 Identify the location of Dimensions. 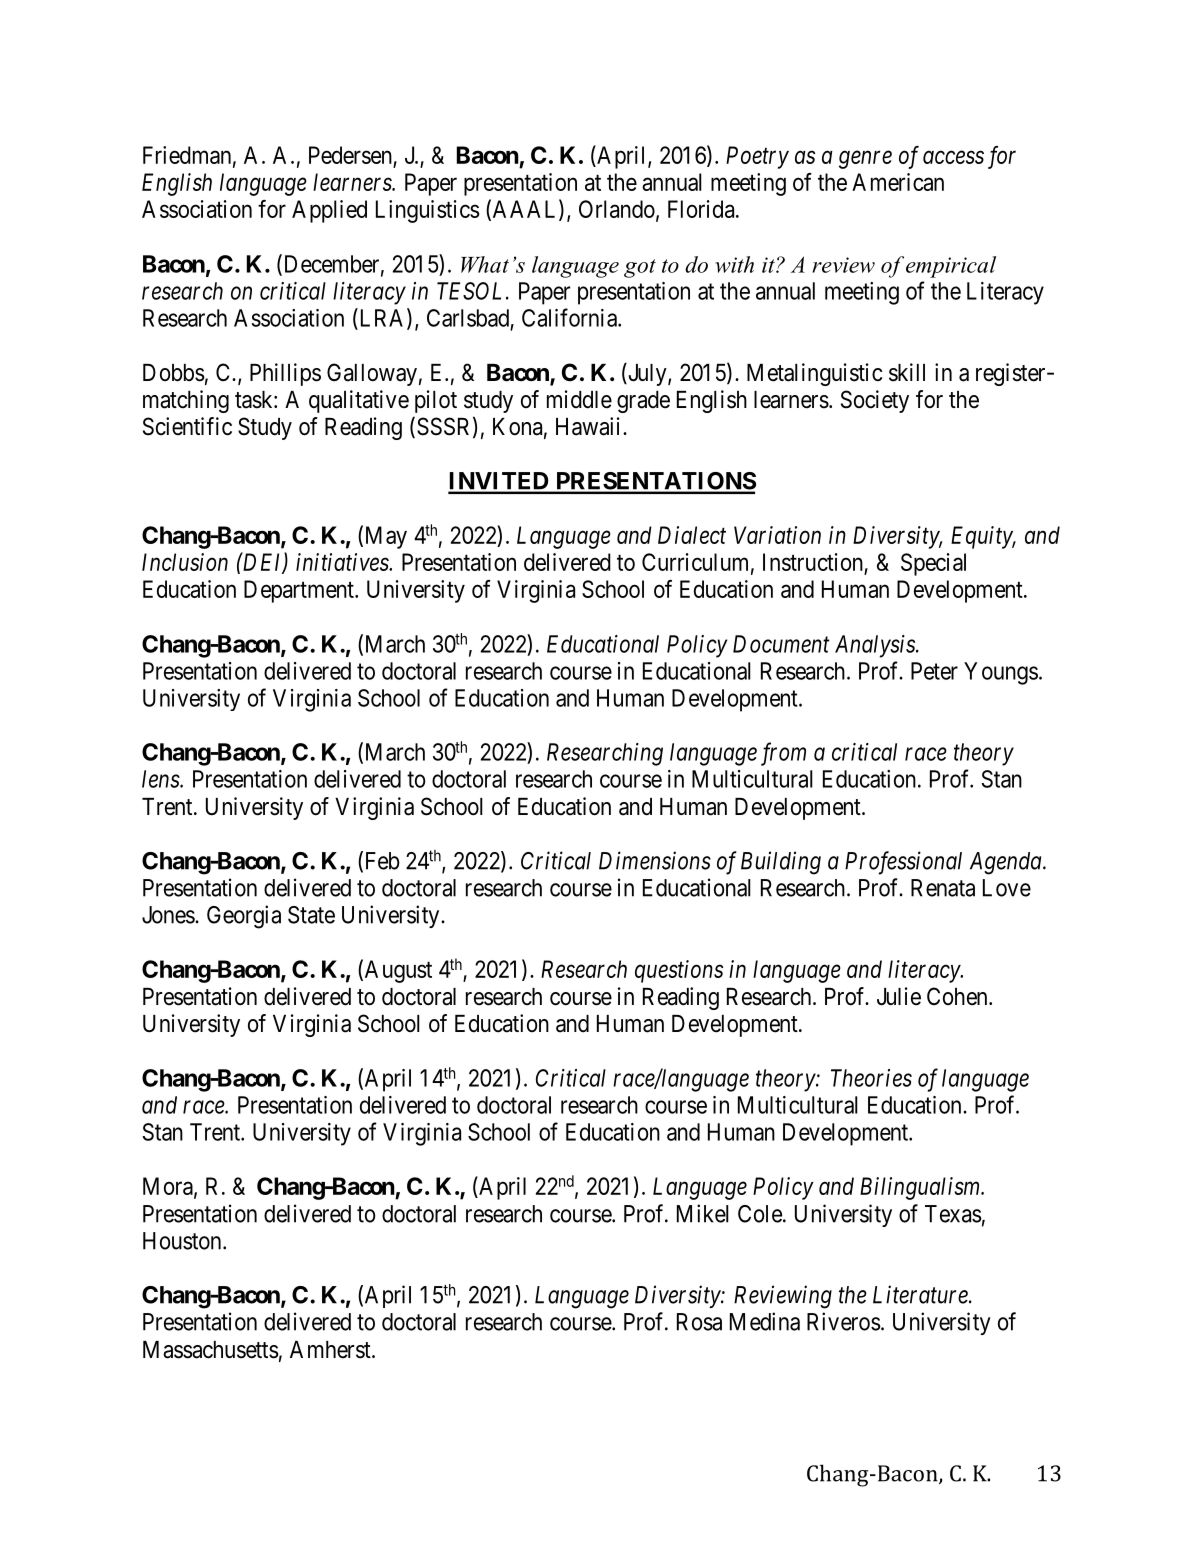
(655, 860).
